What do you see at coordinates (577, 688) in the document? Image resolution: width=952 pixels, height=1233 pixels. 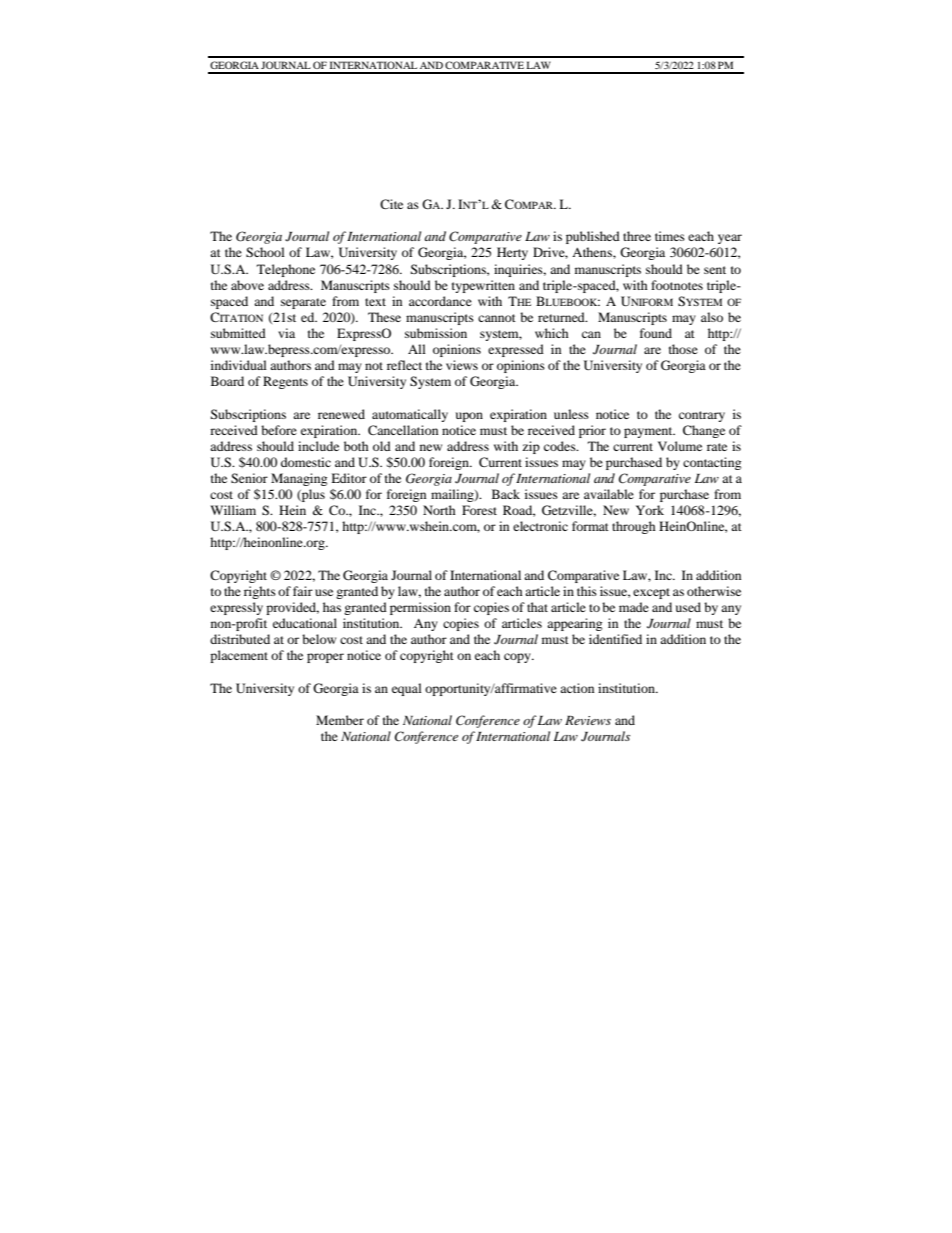 I see `action` at bounding box center [577, 688].
